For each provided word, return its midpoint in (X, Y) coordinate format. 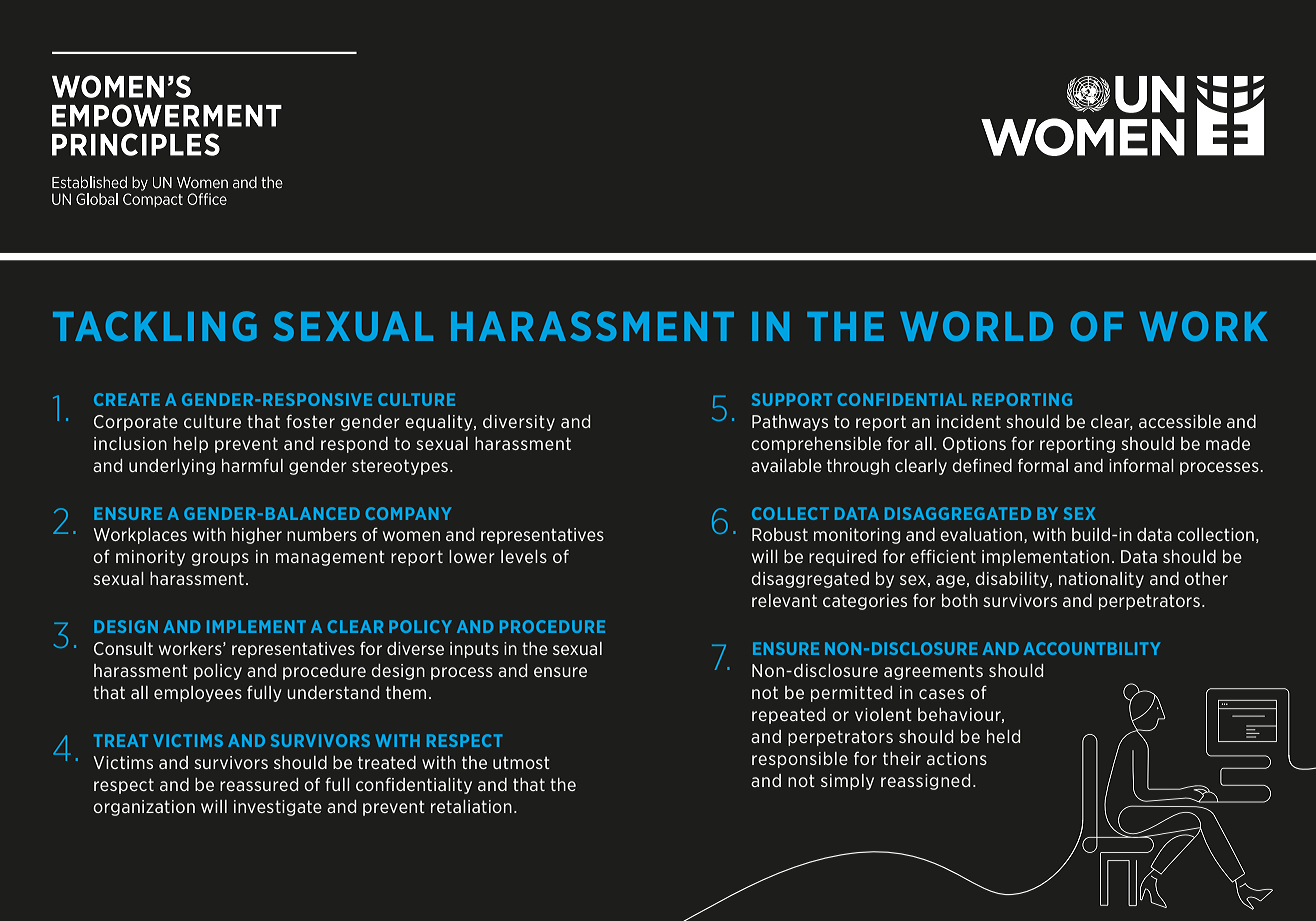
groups (220, 559)
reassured (259, 784)
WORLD (976, 326)
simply (847, 782)
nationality (1101, 580)
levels (524, 556)
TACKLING (155, 326)
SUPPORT (792, 399)
